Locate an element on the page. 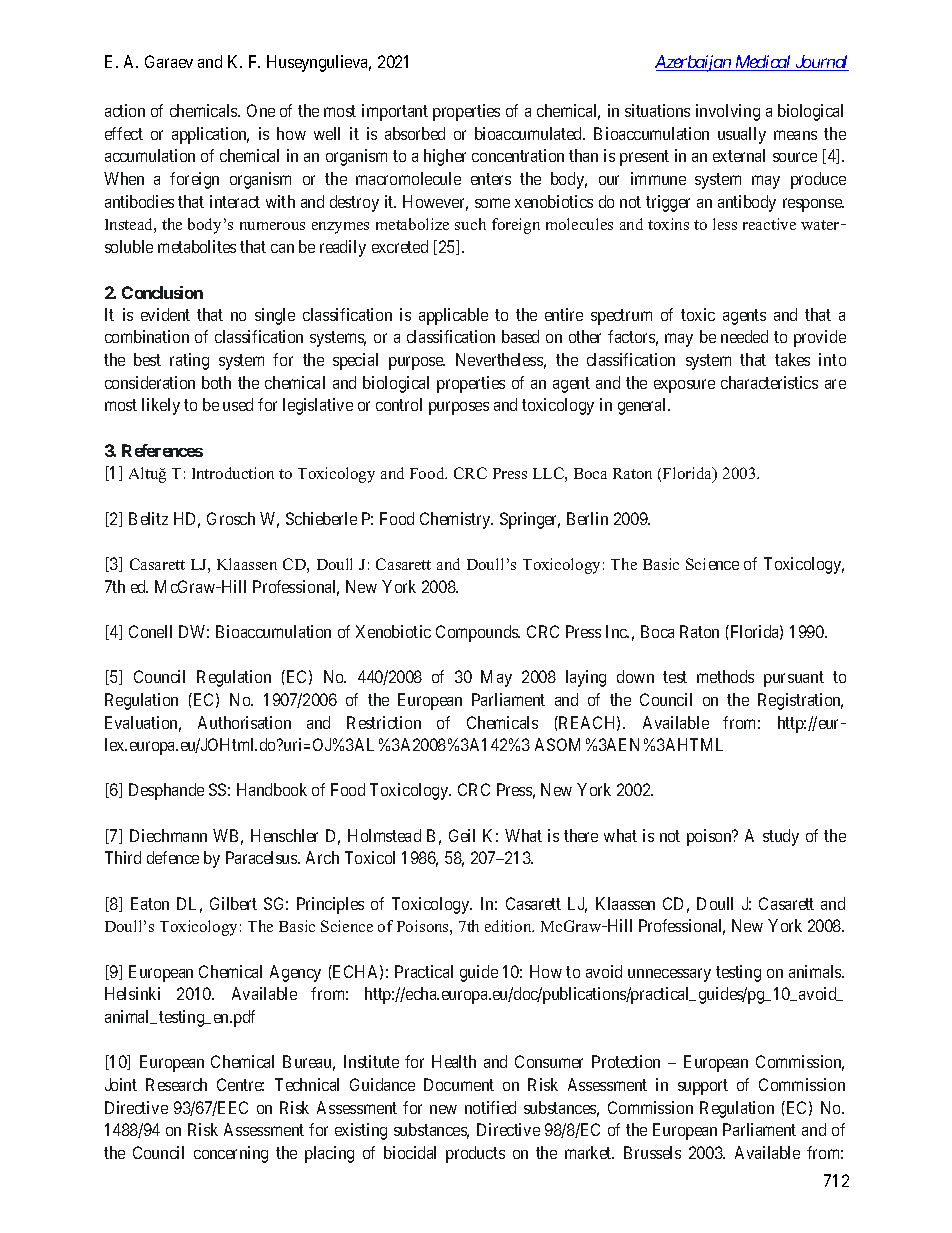  Introduction is located at coordinates (233, 473).
